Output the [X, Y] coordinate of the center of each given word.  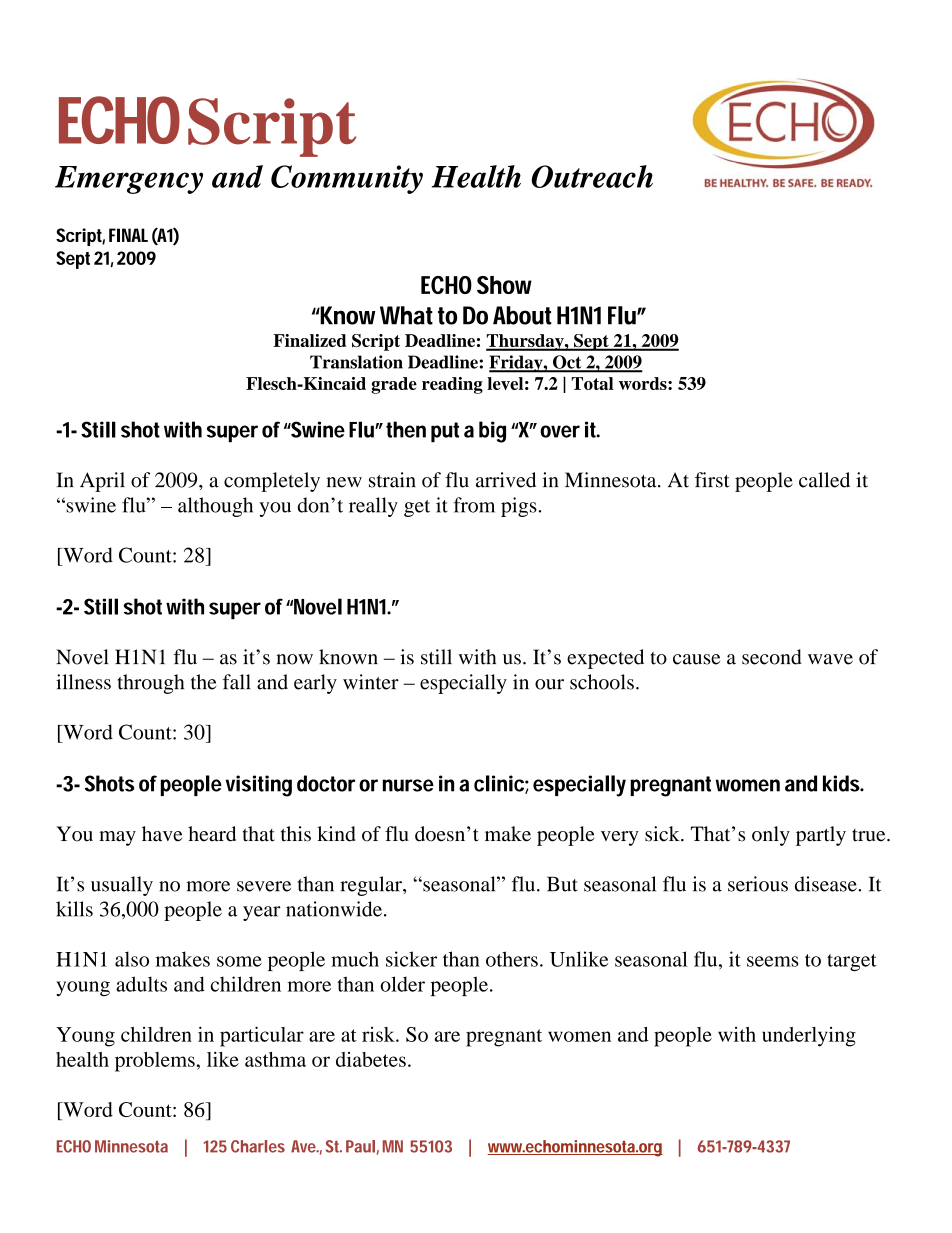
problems [155, 1062]
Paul [360, 1146]
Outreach [592, 176]
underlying [809, 1037]
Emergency [129, 180]
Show [504, 285]
